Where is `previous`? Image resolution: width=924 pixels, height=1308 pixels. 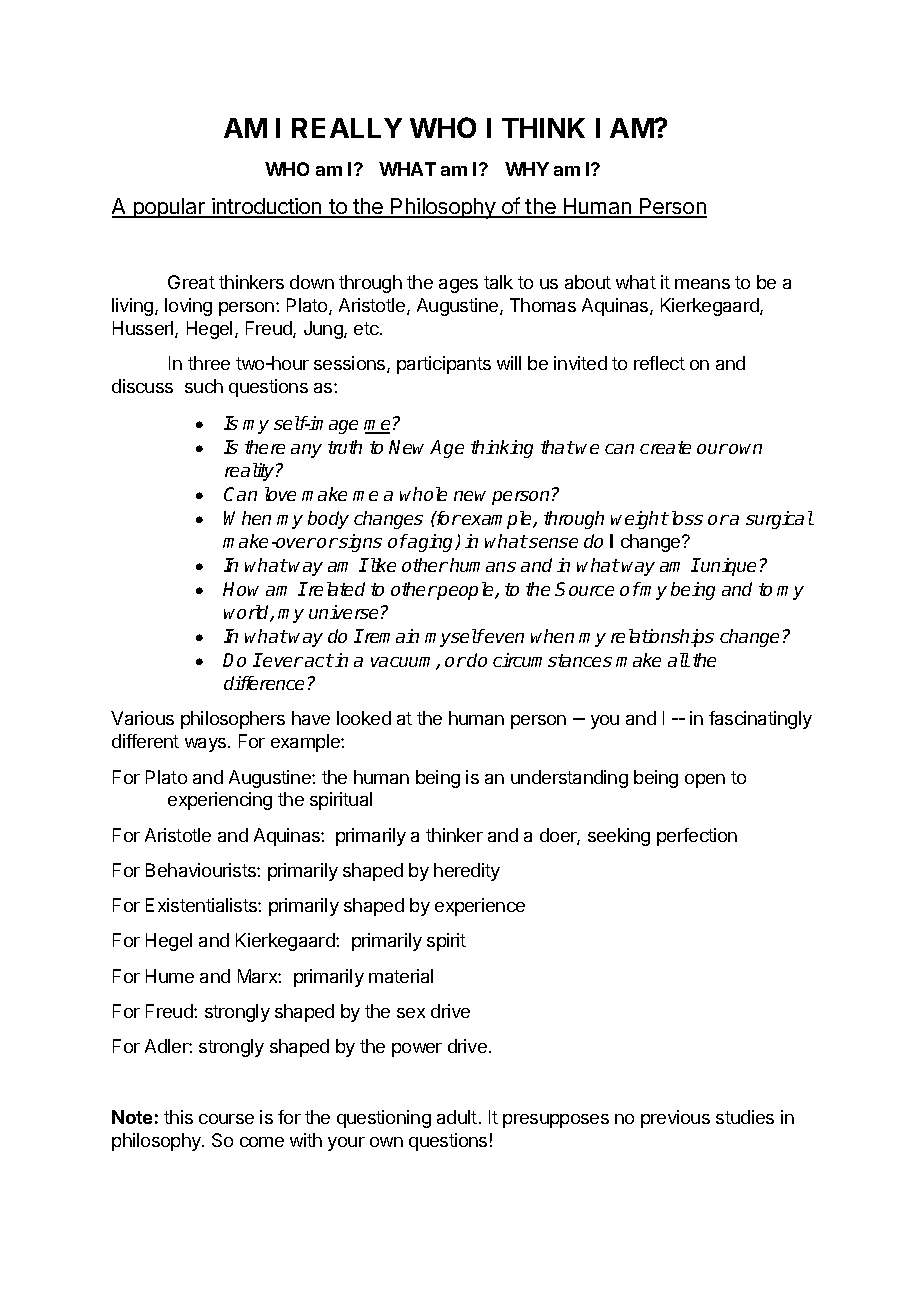
previous is located at coordinates (675, 1119).
